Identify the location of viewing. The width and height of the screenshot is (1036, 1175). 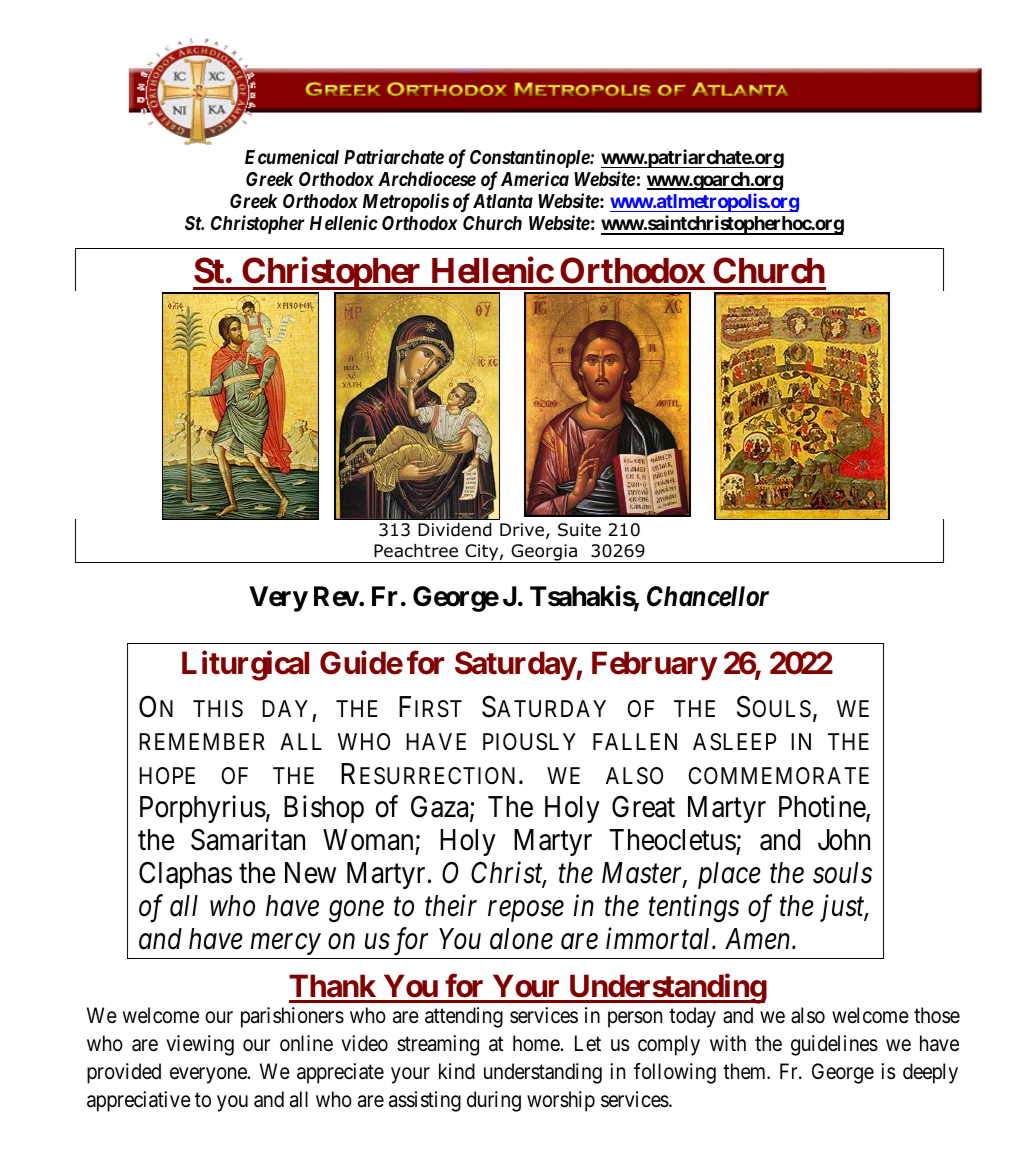
(200, 1045).
